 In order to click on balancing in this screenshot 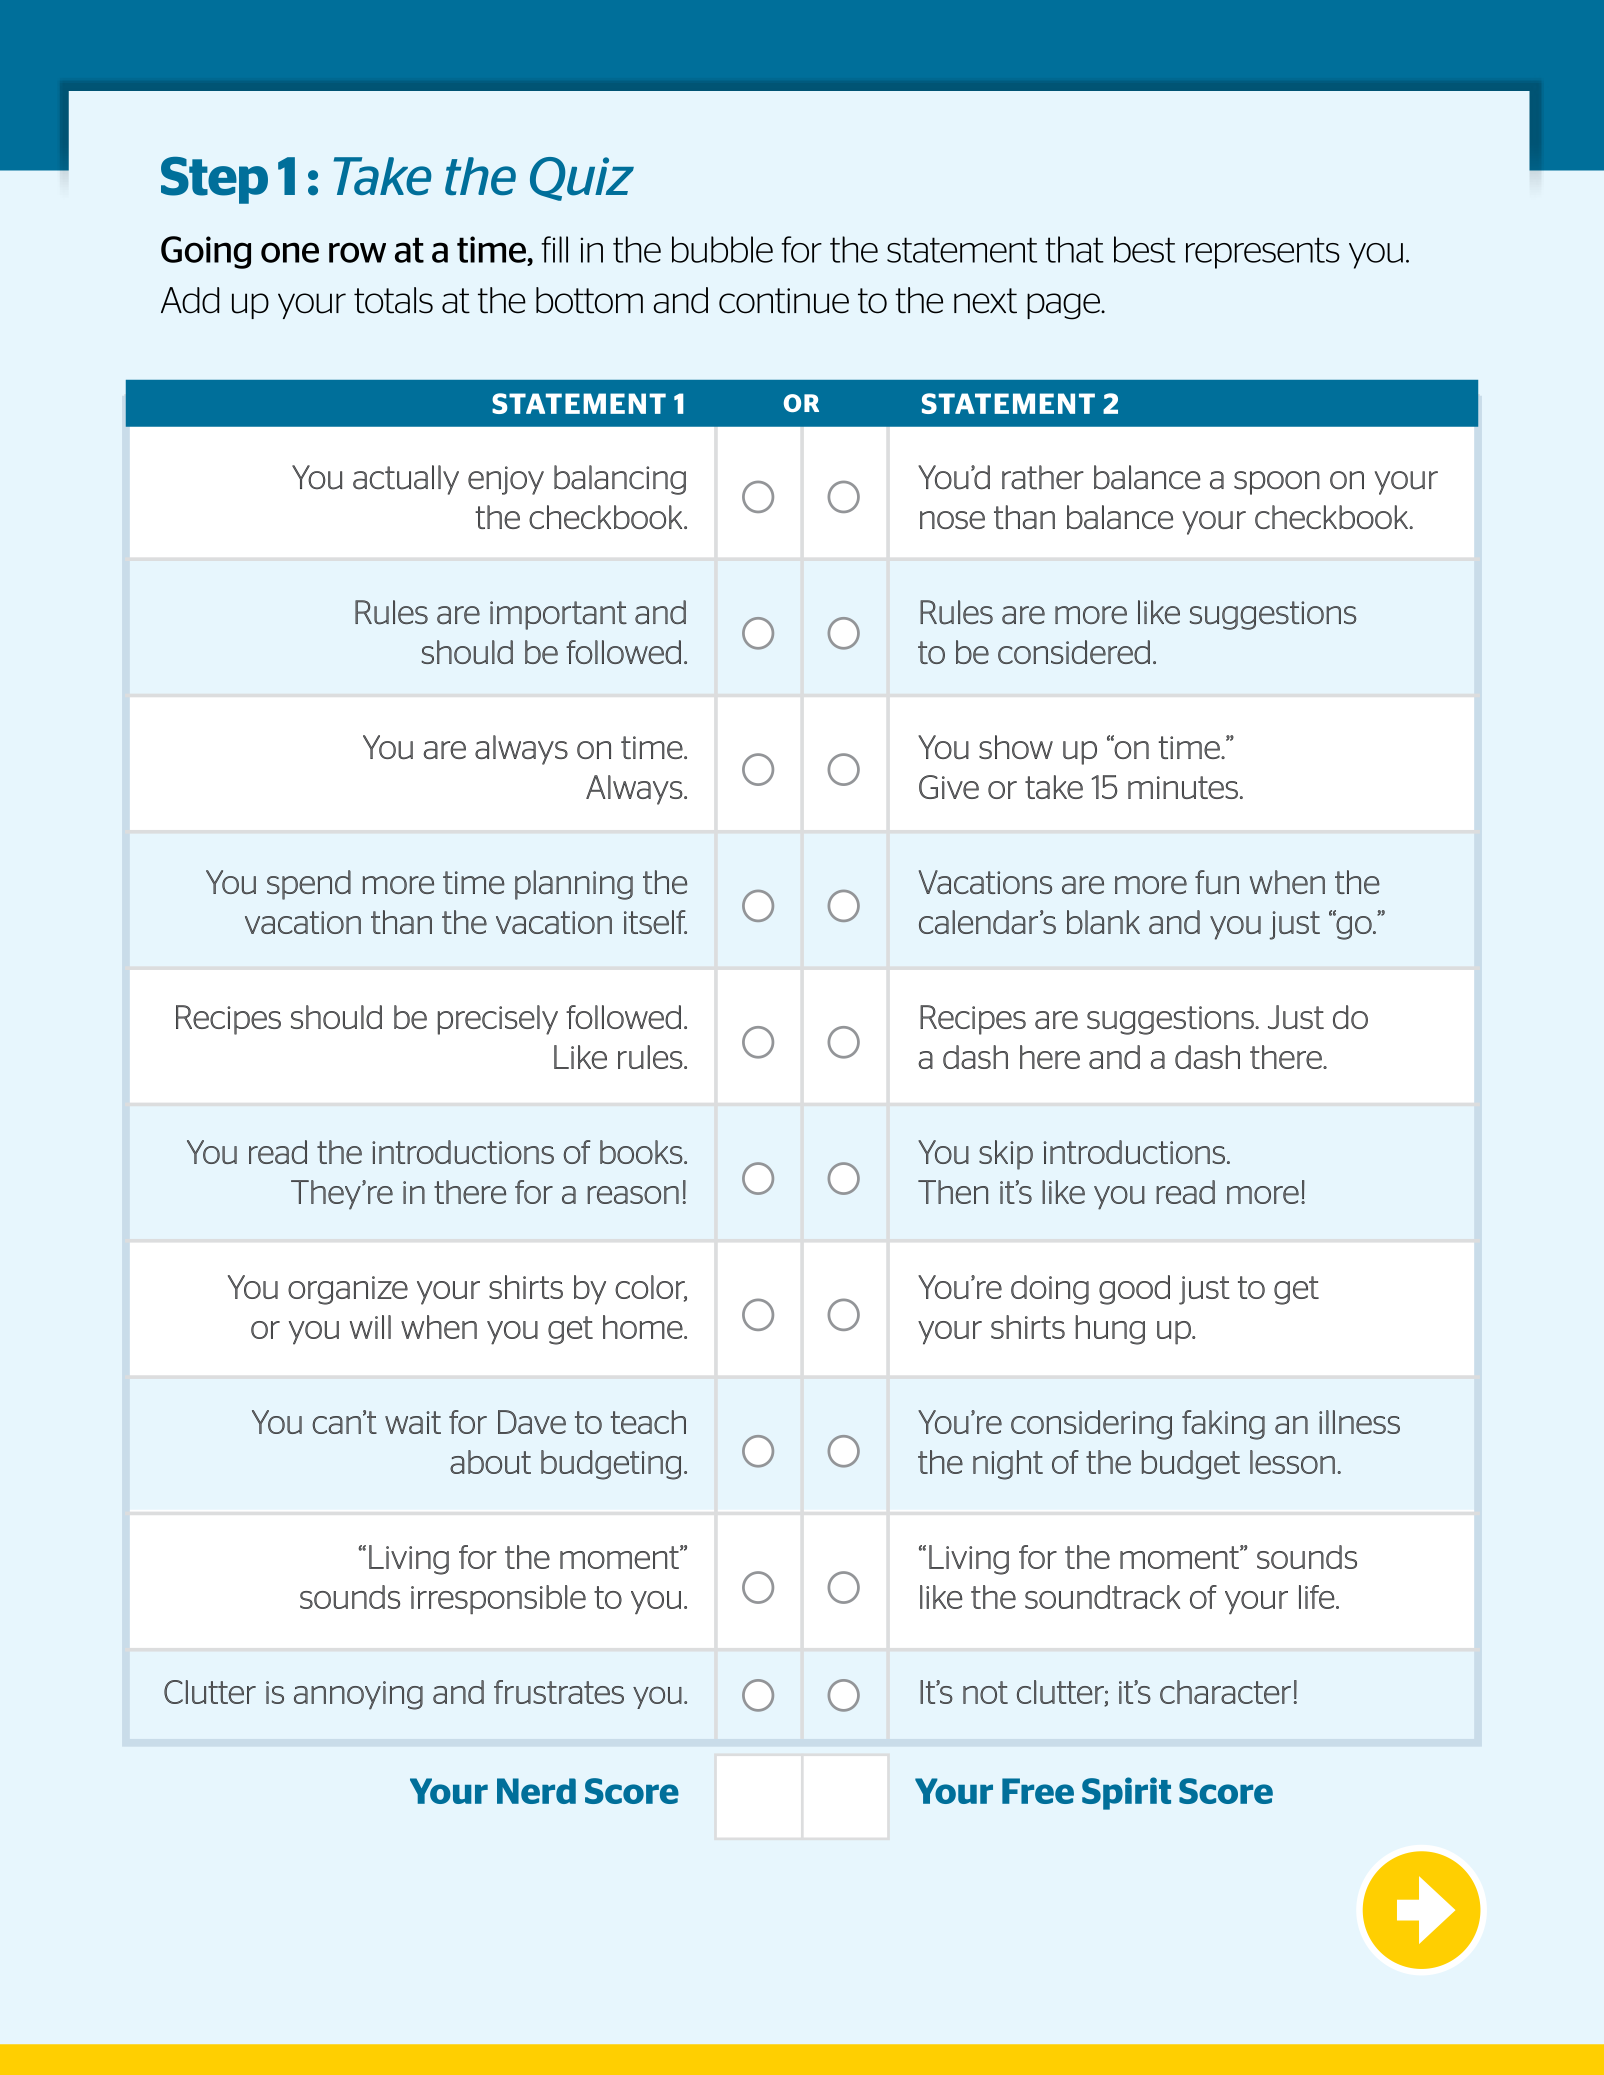, I will do `click(620, 480)`.
